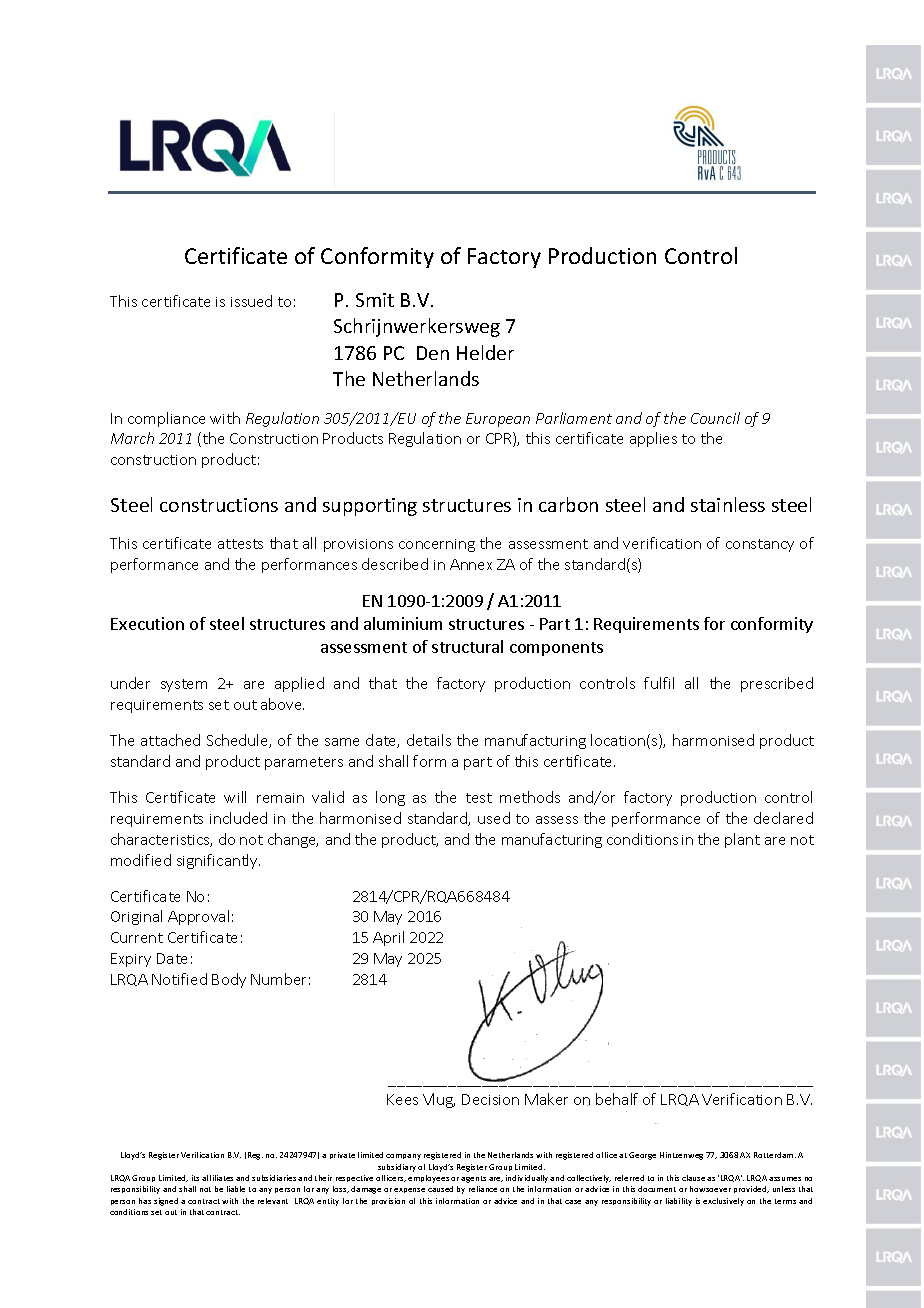 This document has width=924, height=1308. What do you see at coordinates (388, 938) in the document?
I see `April` at bounding box center [388, 938].
